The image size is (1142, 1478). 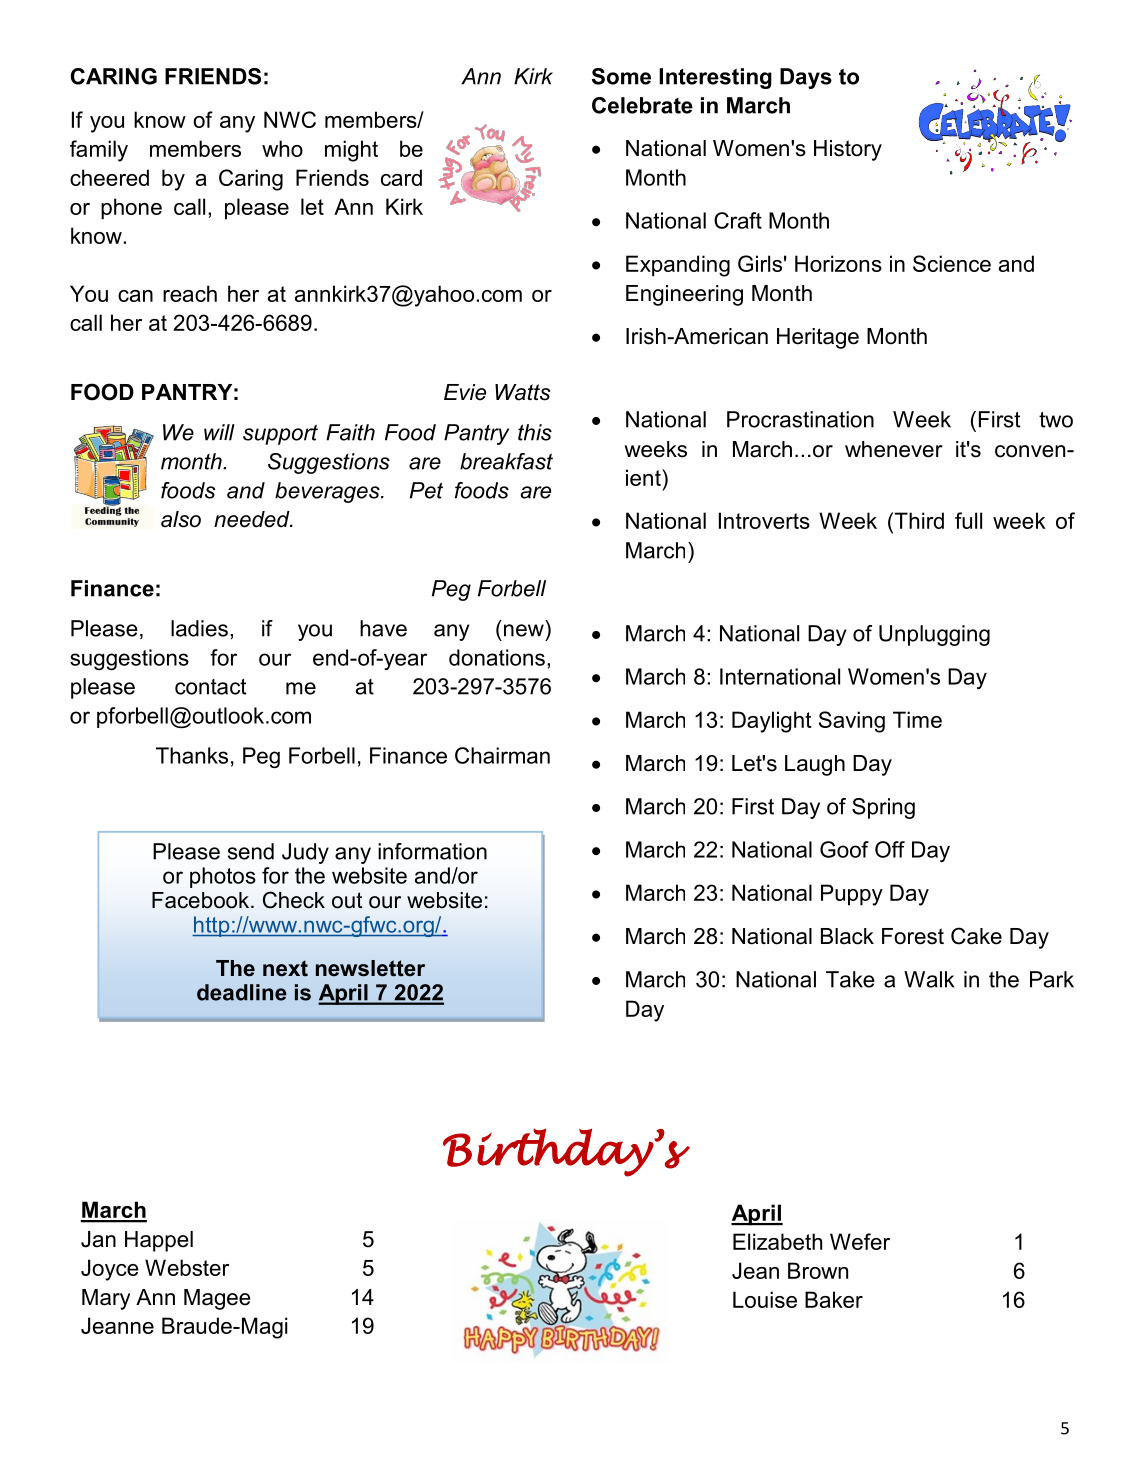 I want to click on Celebrate, so click(x=642, y=105).
